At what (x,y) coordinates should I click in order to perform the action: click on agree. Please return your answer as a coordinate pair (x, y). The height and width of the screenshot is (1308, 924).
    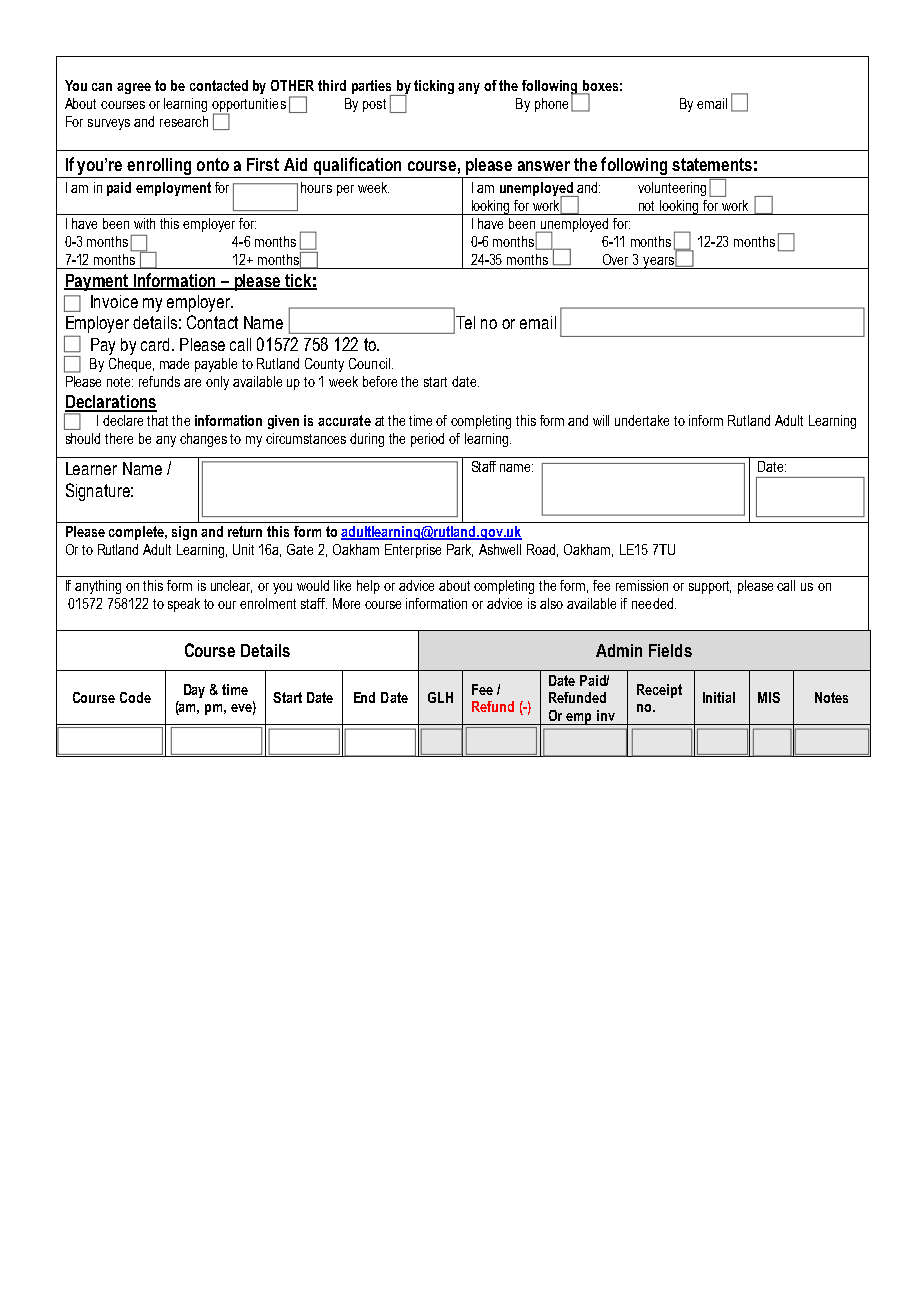
    Looking at the image, I should click on (134, 88).
